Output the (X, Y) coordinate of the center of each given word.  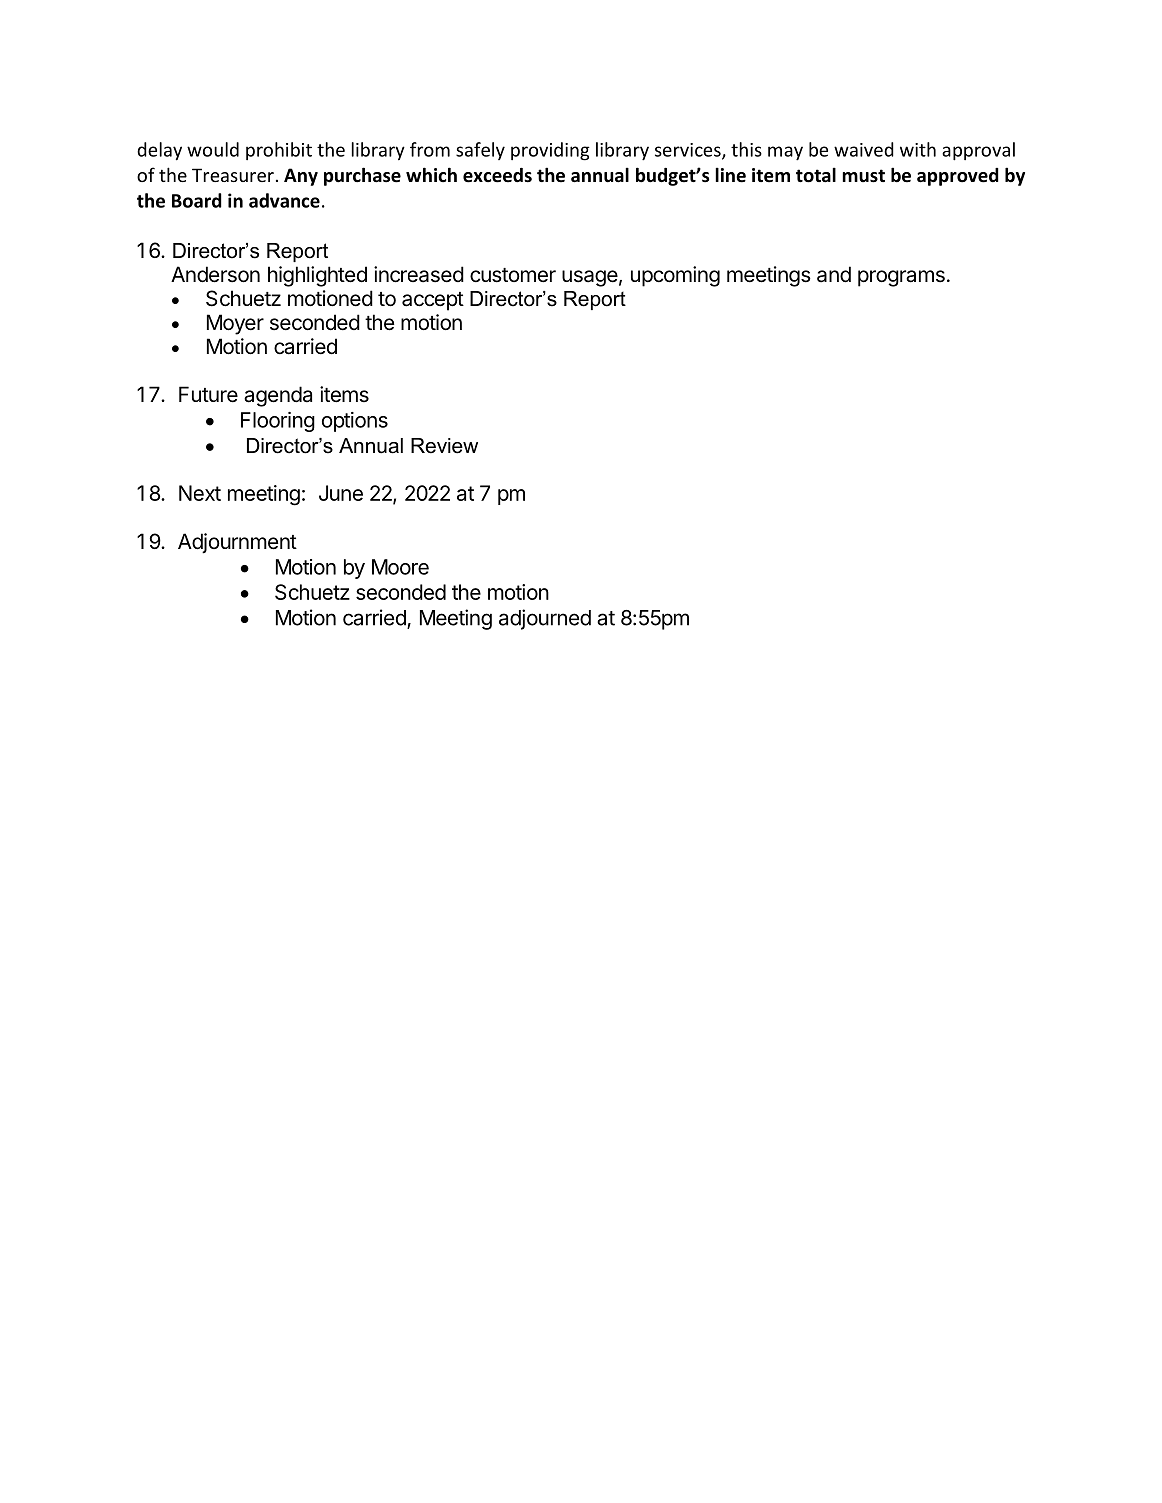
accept (433, 301)
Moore (400, 567)
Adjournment (237, 543)
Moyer (235, 324)
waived (864, 149)
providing (550, 151)
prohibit (279, 151)
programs (901, 278)
